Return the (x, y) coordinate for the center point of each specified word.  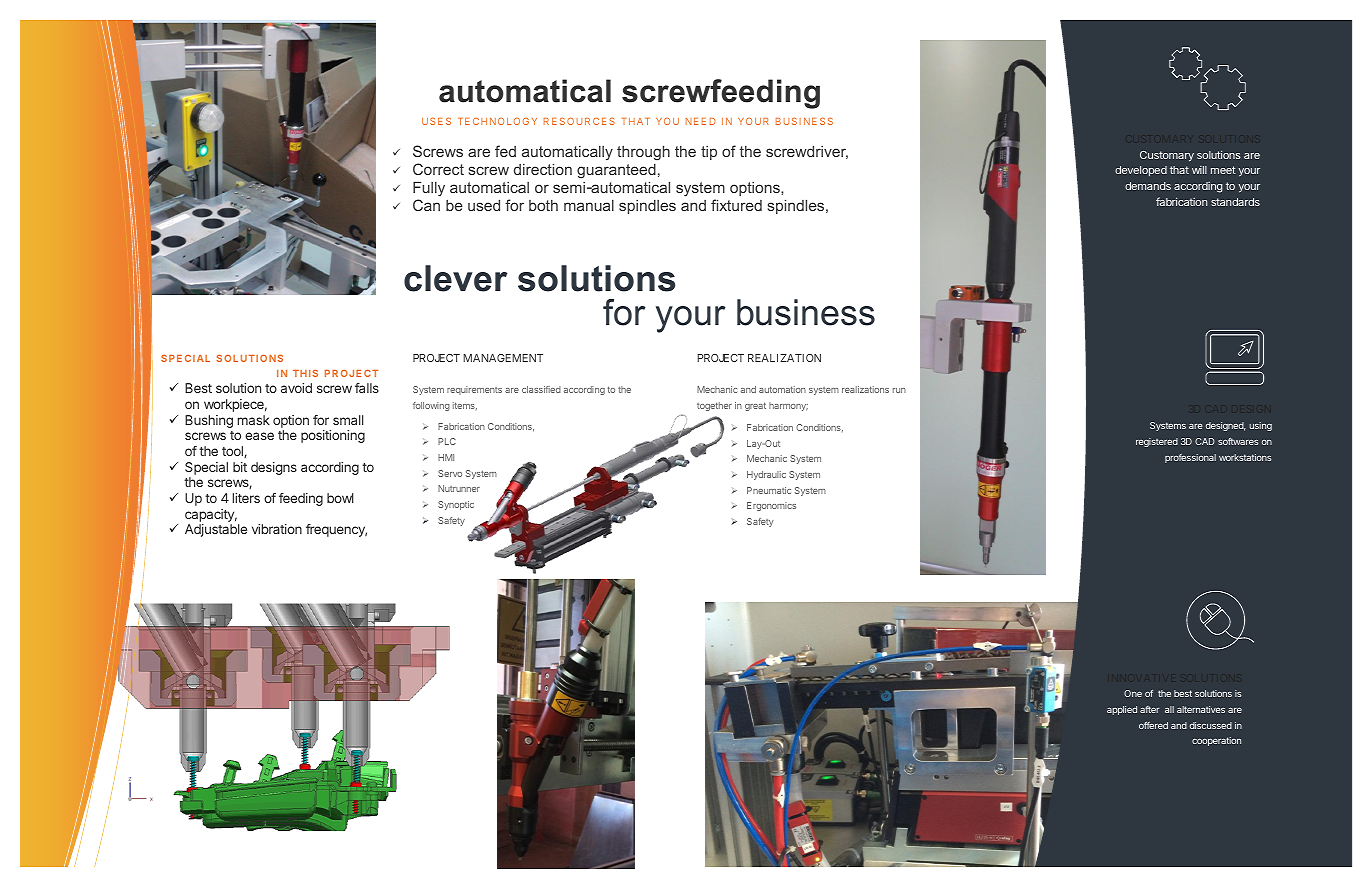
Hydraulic (766, 475)
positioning (333, 436)
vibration (277, 529)
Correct (438, 169)
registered (1157, 442)
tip (709, 153)
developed (1141, 171)
